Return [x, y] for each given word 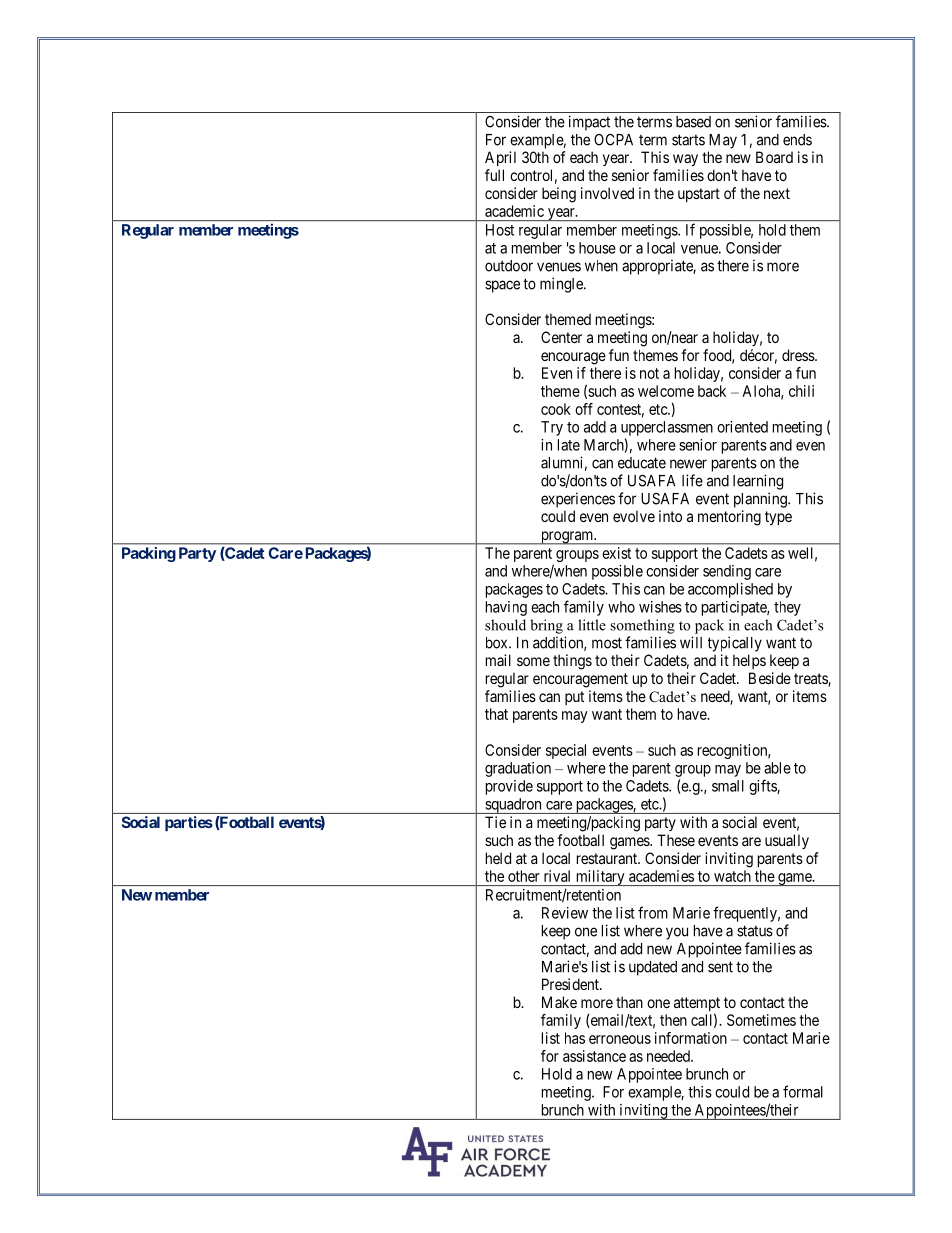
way [685, 160]
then [673, 1020]
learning [758, 482]
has [575, 1038]
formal [803, 1091]
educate [642, 463]
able [777, 768]
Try [552, 428]
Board [774, 157]
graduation [518, 769]
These [676, 840]
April [500, 158]
